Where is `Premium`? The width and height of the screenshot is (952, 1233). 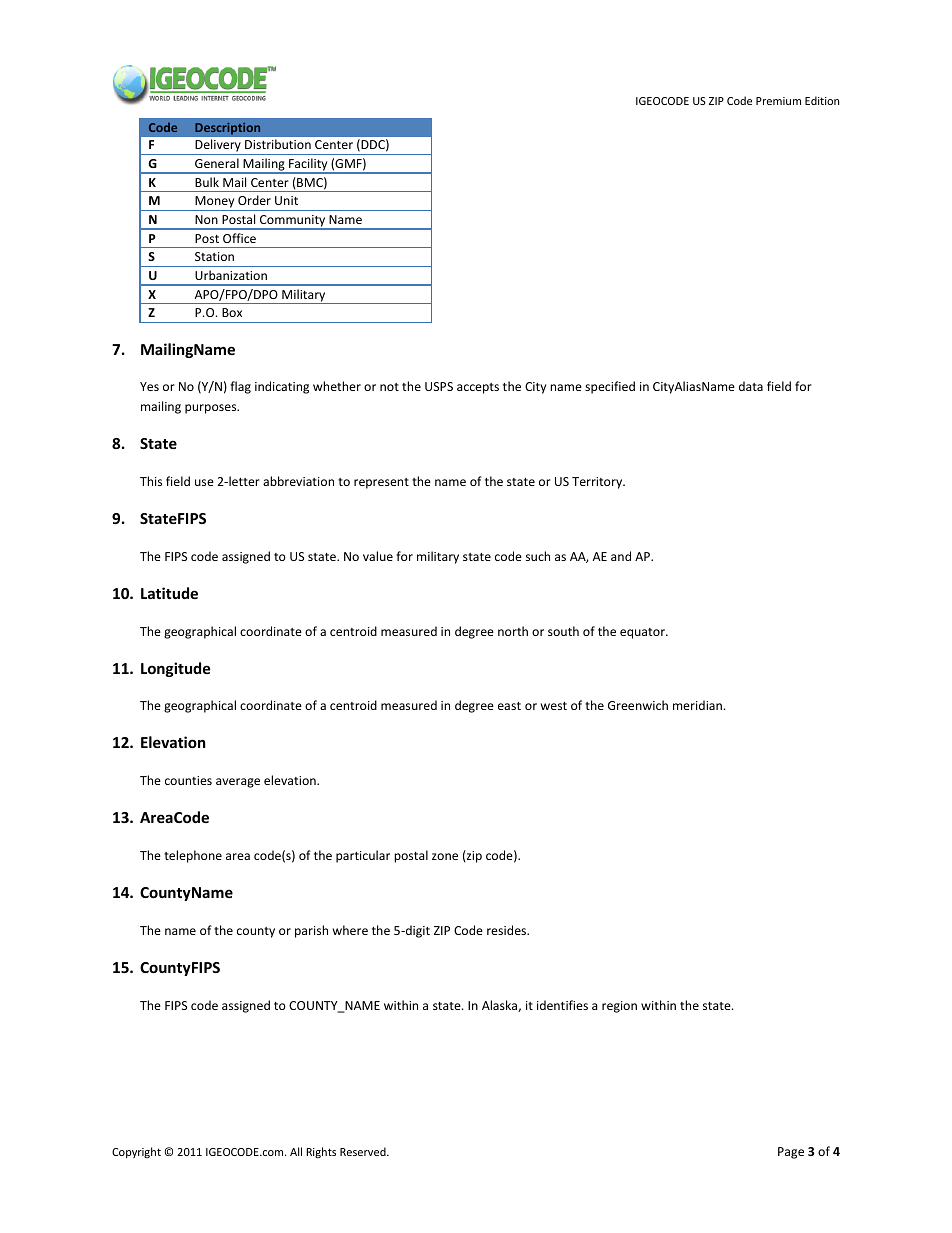 Premium is located at coordinates (778, 101).
